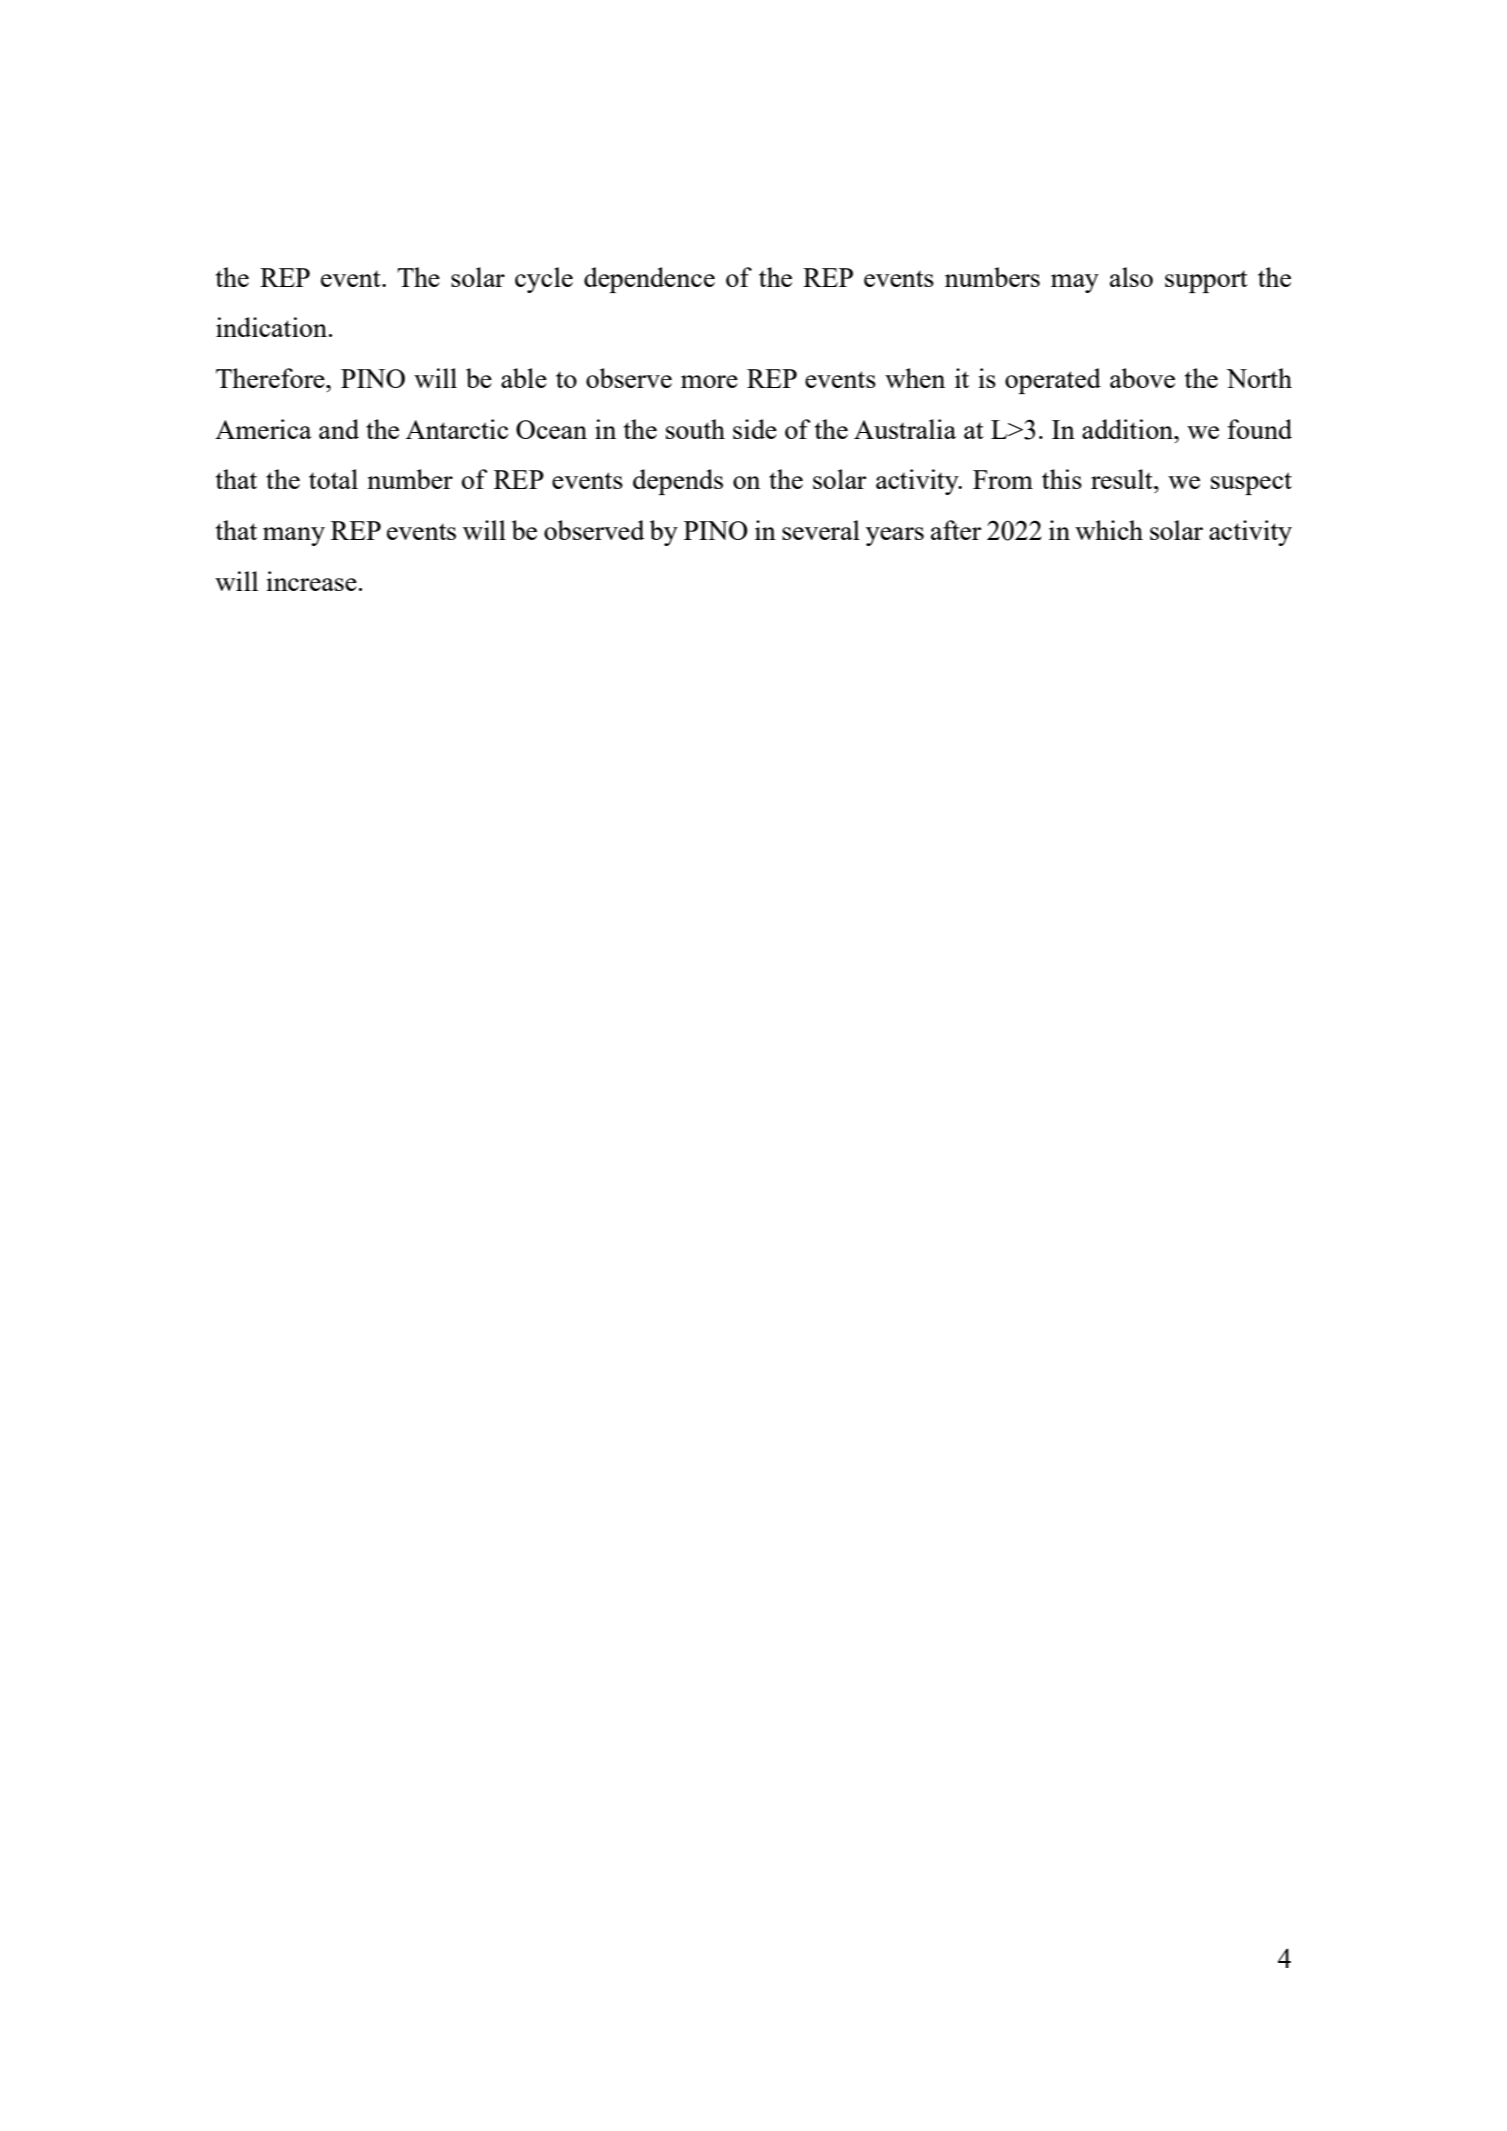 The image size is (1507, 2131). Describe the element at coordinates (649, 280) in the screenshot. I see `dependence` at that location.
